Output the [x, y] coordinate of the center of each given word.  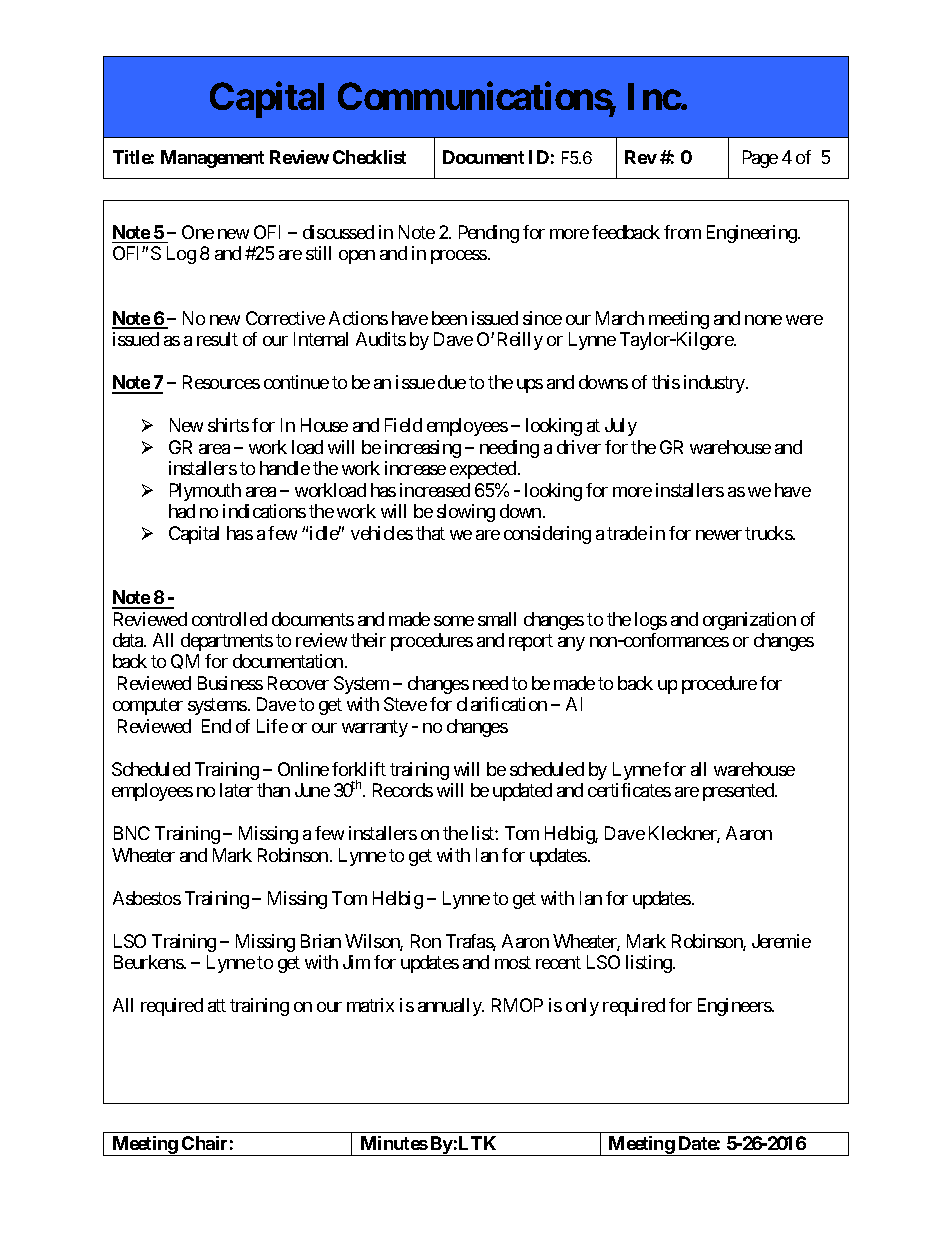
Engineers [735, 1007]
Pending [489, 234]
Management [212, 159]
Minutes [394, 1143]
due [452, 382]
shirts [228, 425]
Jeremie [781, 941]
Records [403, 790]
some [454, 621]
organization [749, 621]
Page [760, 159]
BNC [132, 833]
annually [450, 1007]
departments [227, 642]
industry [715, 384]
